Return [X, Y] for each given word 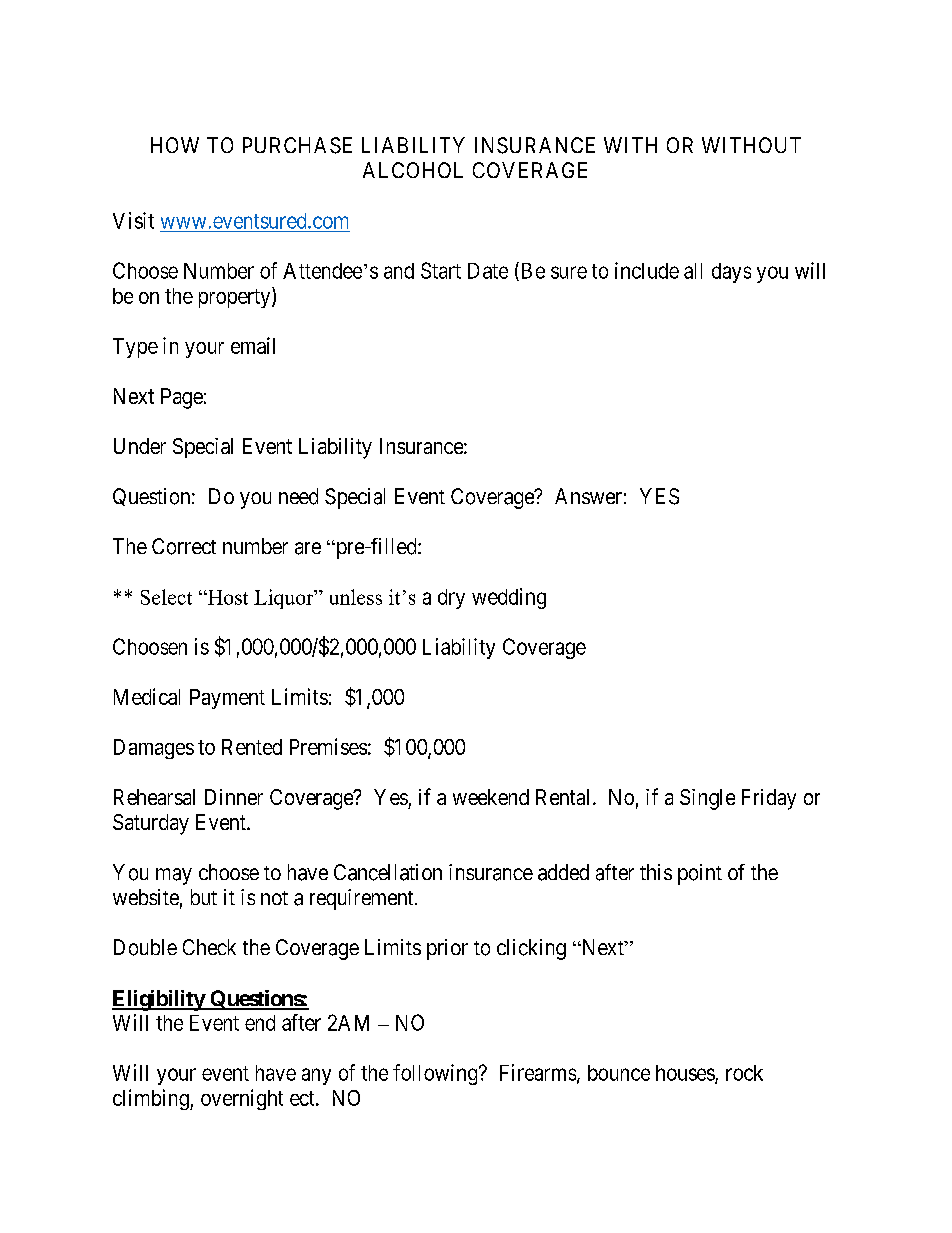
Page [182, 398]
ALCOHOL [413, 170]
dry [451, 599]
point [700, 874]
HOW [175, 145]
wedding [509, 598]
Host [226, 597]
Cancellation [388, 872]
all [693, 271]
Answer [588, 496]
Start [441, 270]
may [174, 876]
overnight [242, 1099]
